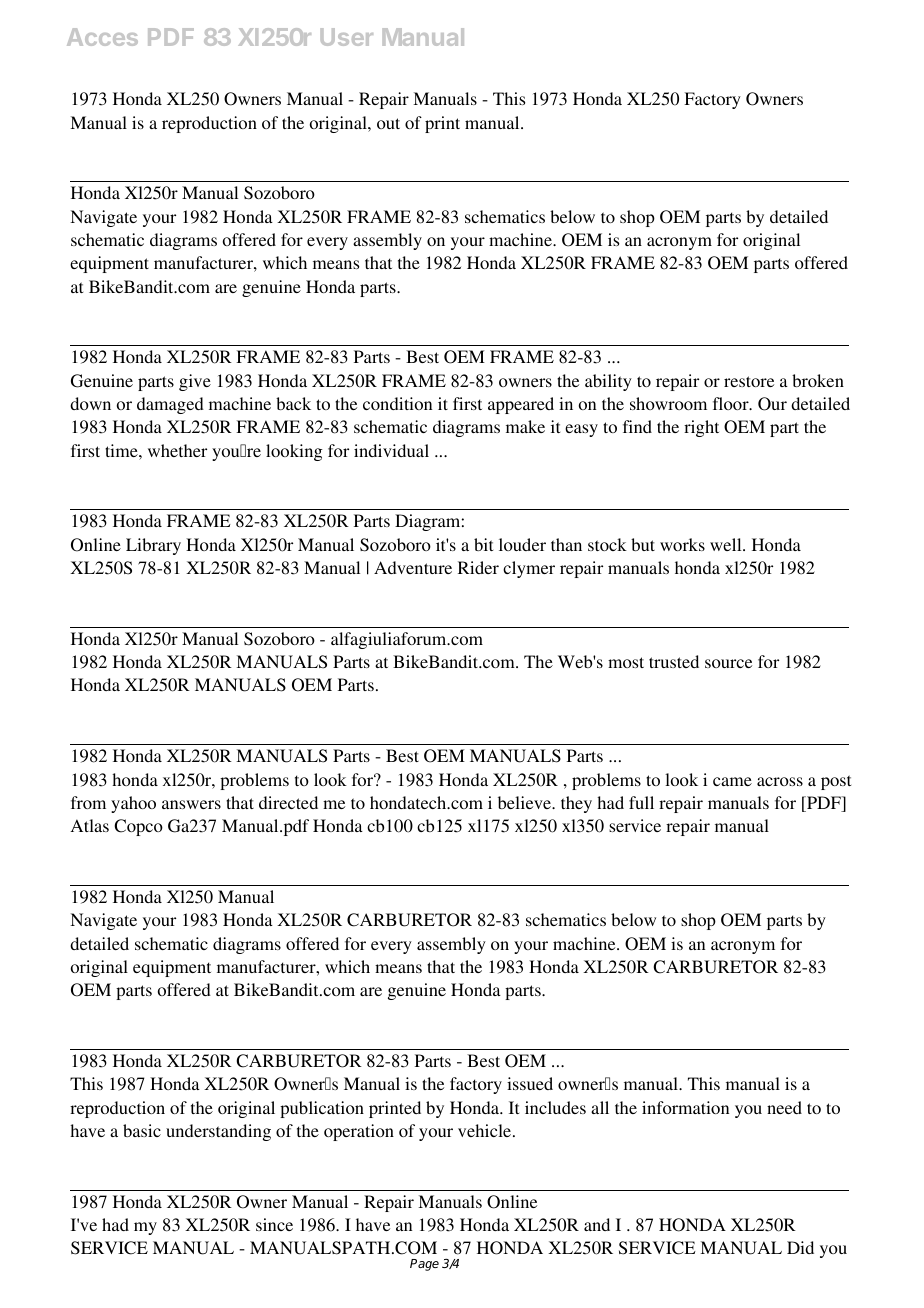  What do you see at coordinates (391, 450) in the page?
I see `individual` at bounding box center [391, 450].
